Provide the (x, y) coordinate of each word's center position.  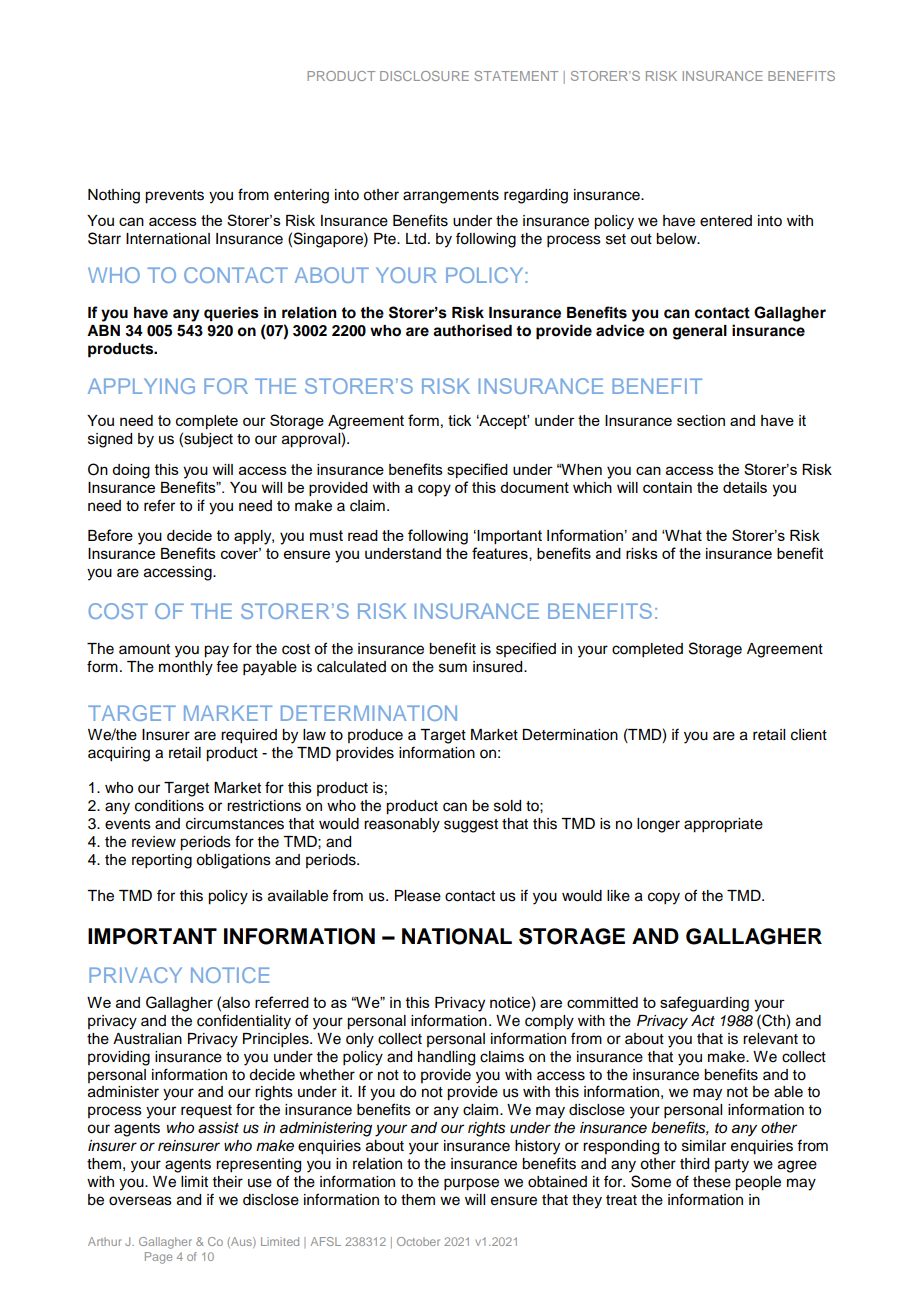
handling (446, 1058)
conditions (169, 806)
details (745, 487)
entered (726, 221)
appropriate (723, 825)
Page (158, 1258)
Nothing (114, 196)
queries (231, 314)
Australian (147, 1039)
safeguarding (704, 1004)
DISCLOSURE (424, 76)
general (700, 332)
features (501, 554)
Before (110, 535)
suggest (471, 826)
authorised (472, 330)
